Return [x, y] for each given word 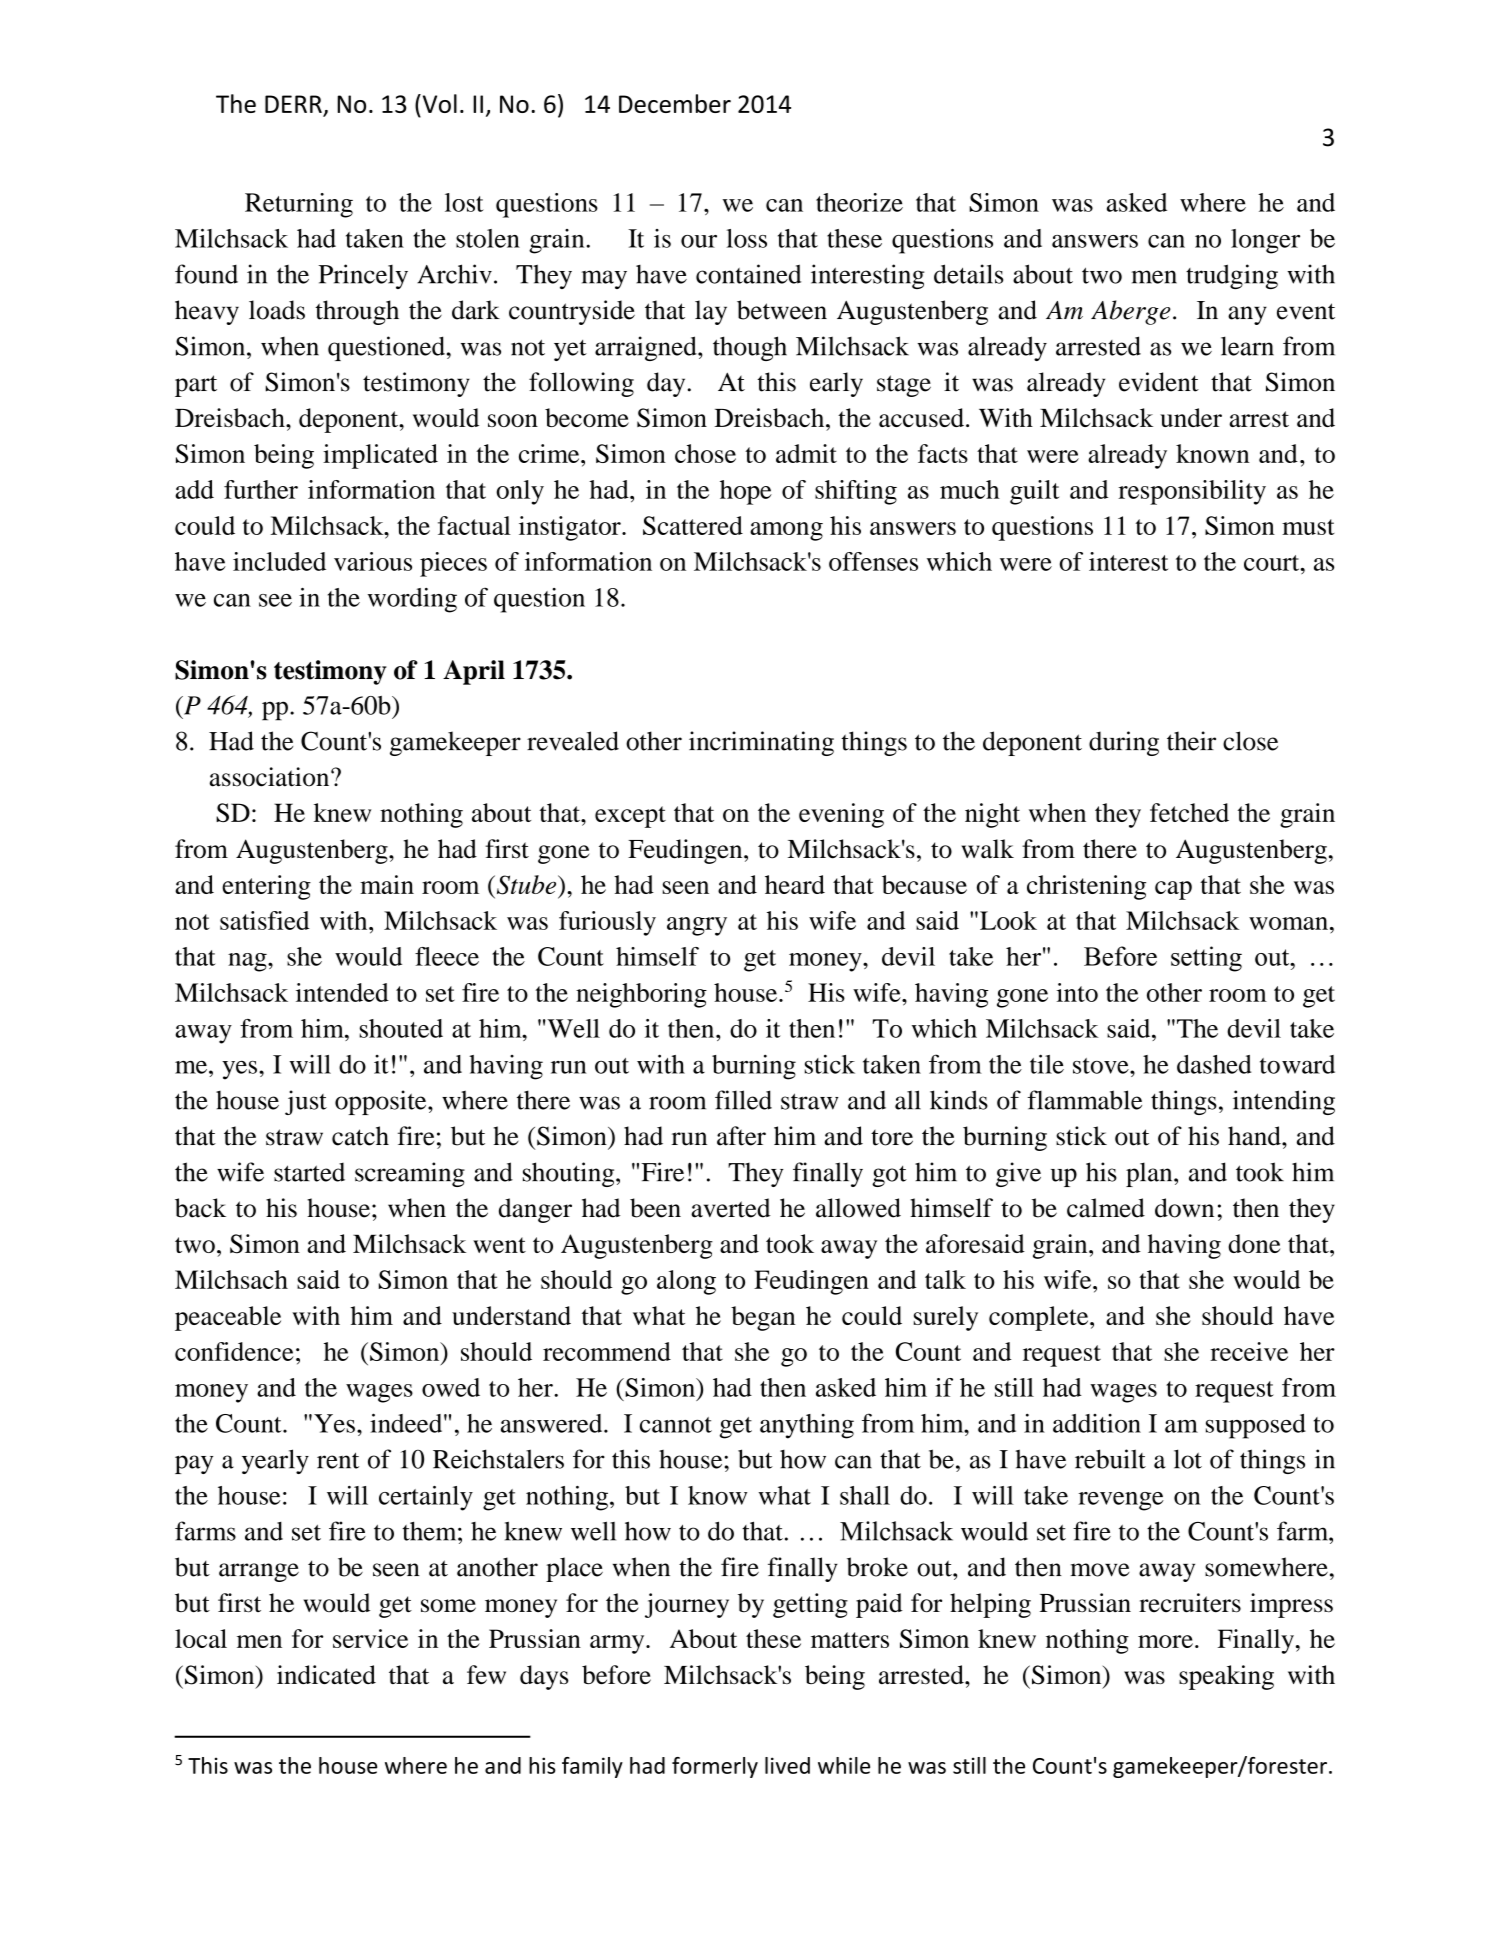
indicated [326, 1674]
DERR [293, 104]
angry [697, 926]
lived [787, 1765]
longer [1265, 241]
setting [1206, 959]
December [675, 103]
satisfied [264, 920]
